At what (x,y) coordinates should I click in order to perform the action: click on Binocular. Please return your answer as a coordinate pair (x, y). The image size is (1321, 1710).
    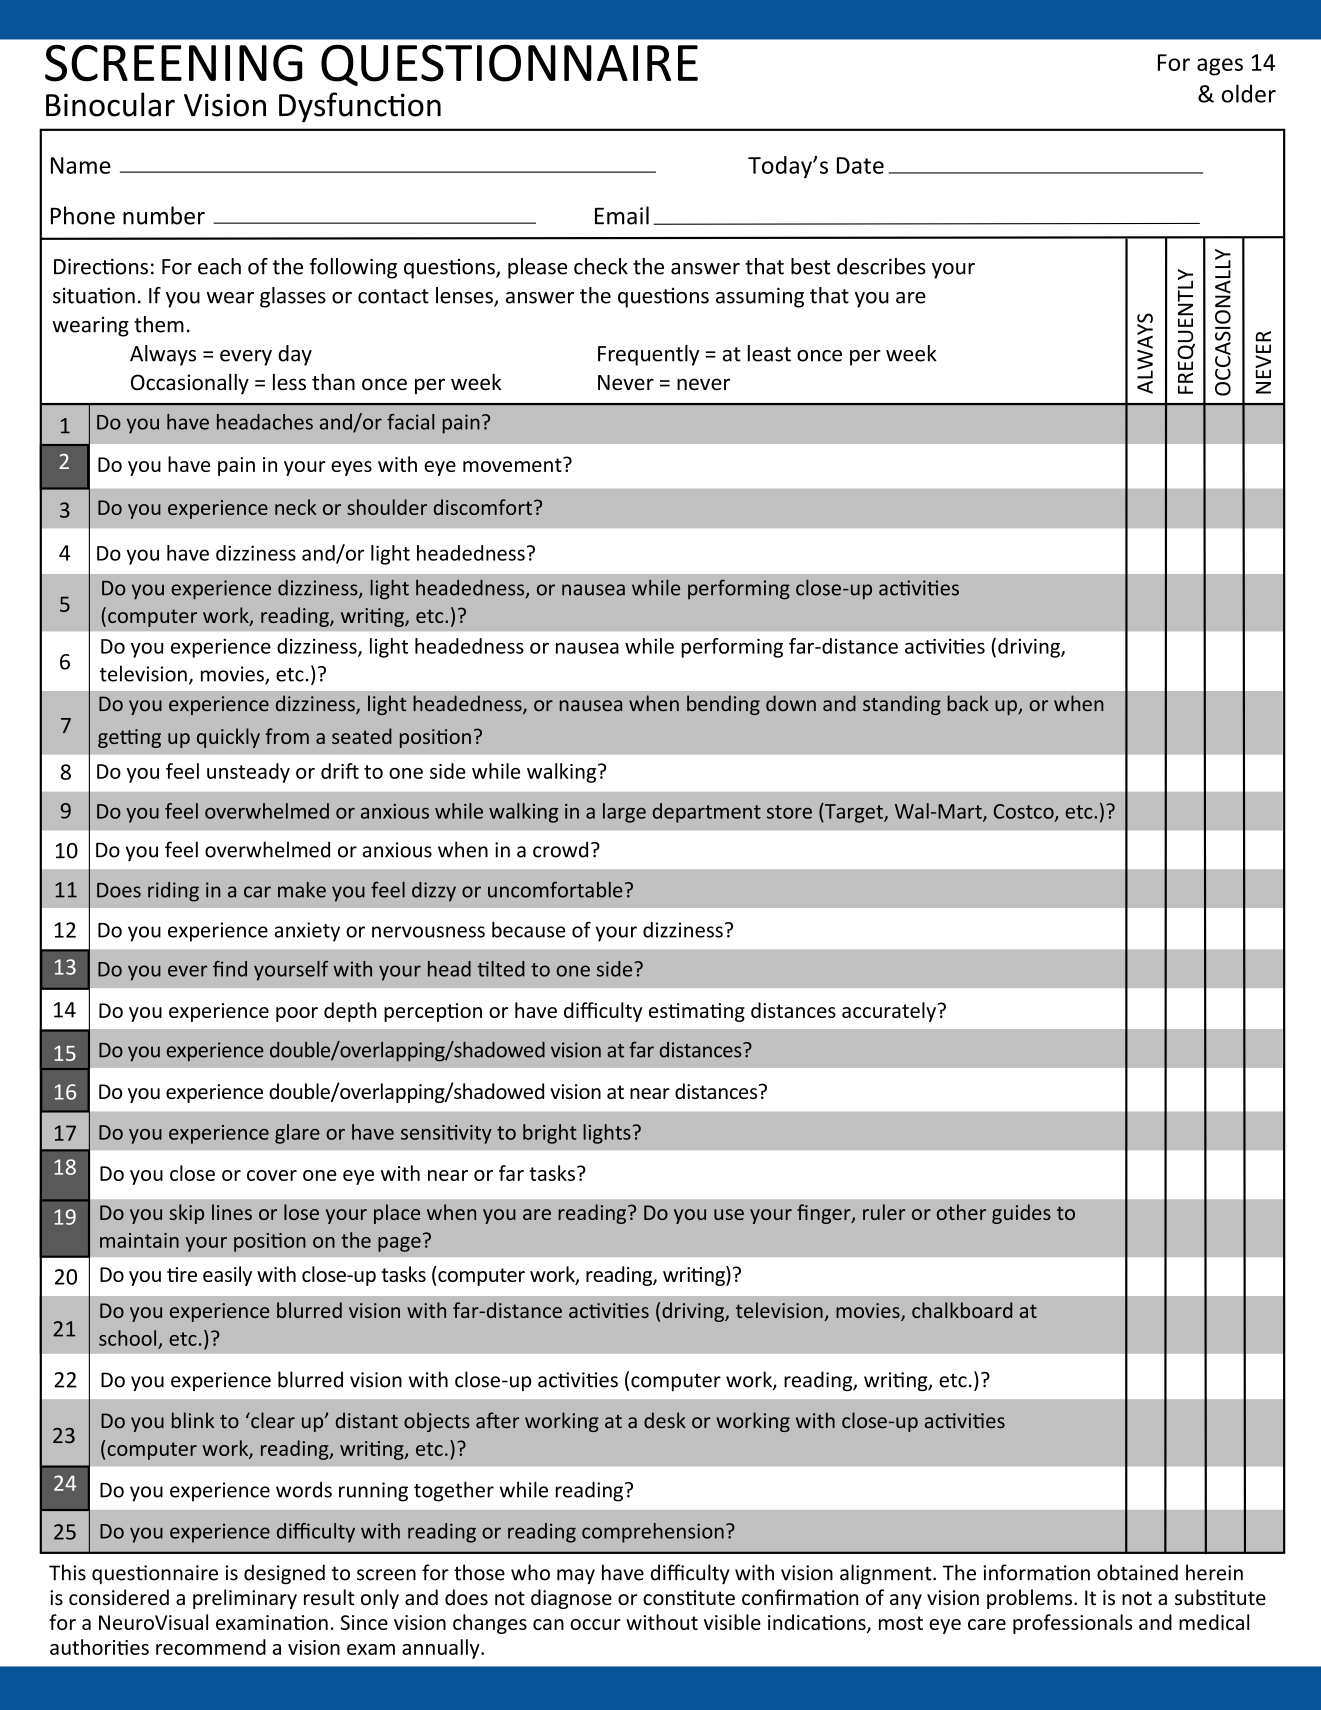
    Looking at the image, I should click on (110, 104).
